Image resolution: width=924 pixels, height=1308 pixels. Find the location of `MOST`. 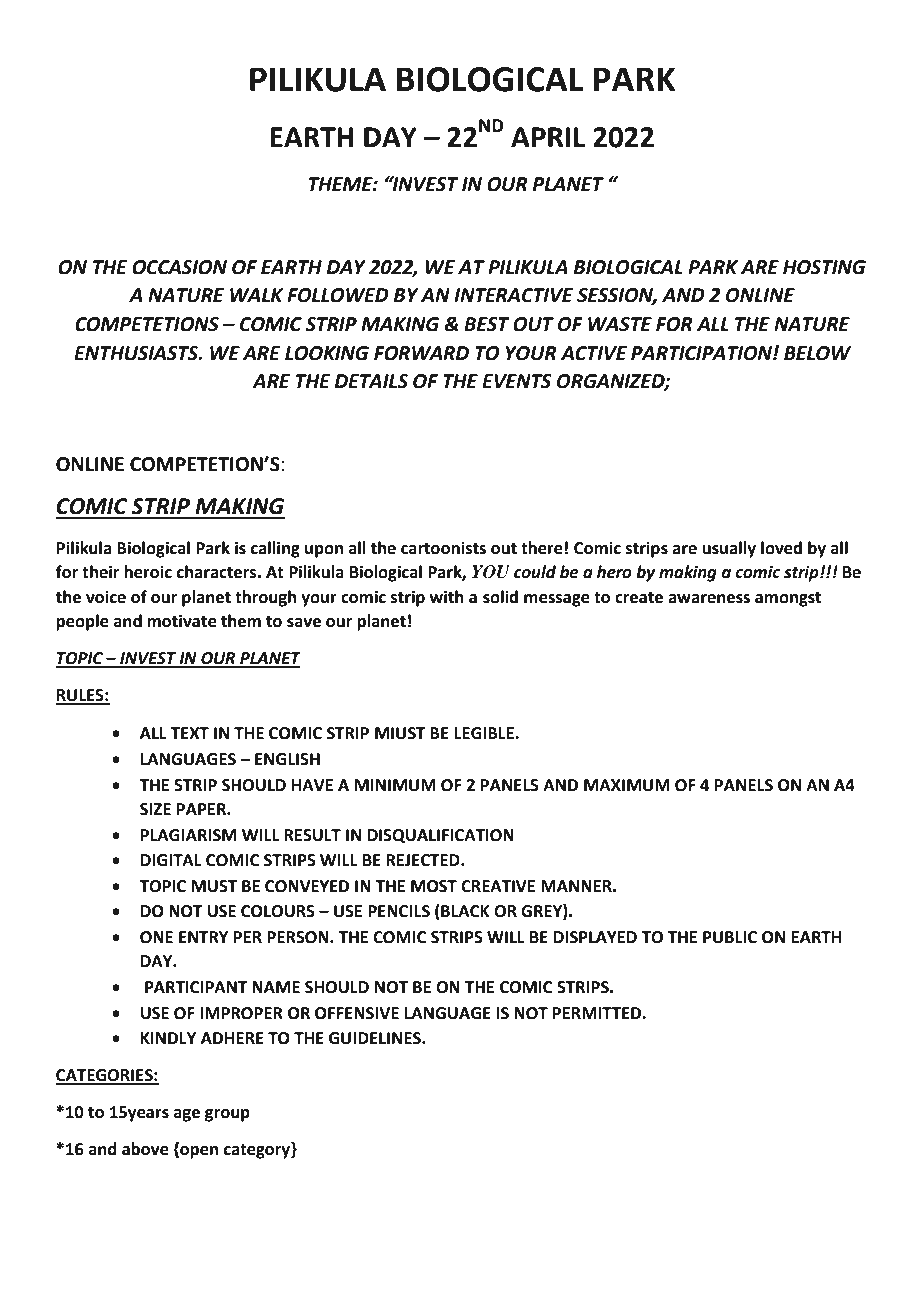

MOST is located at coordinates (434, 886).
